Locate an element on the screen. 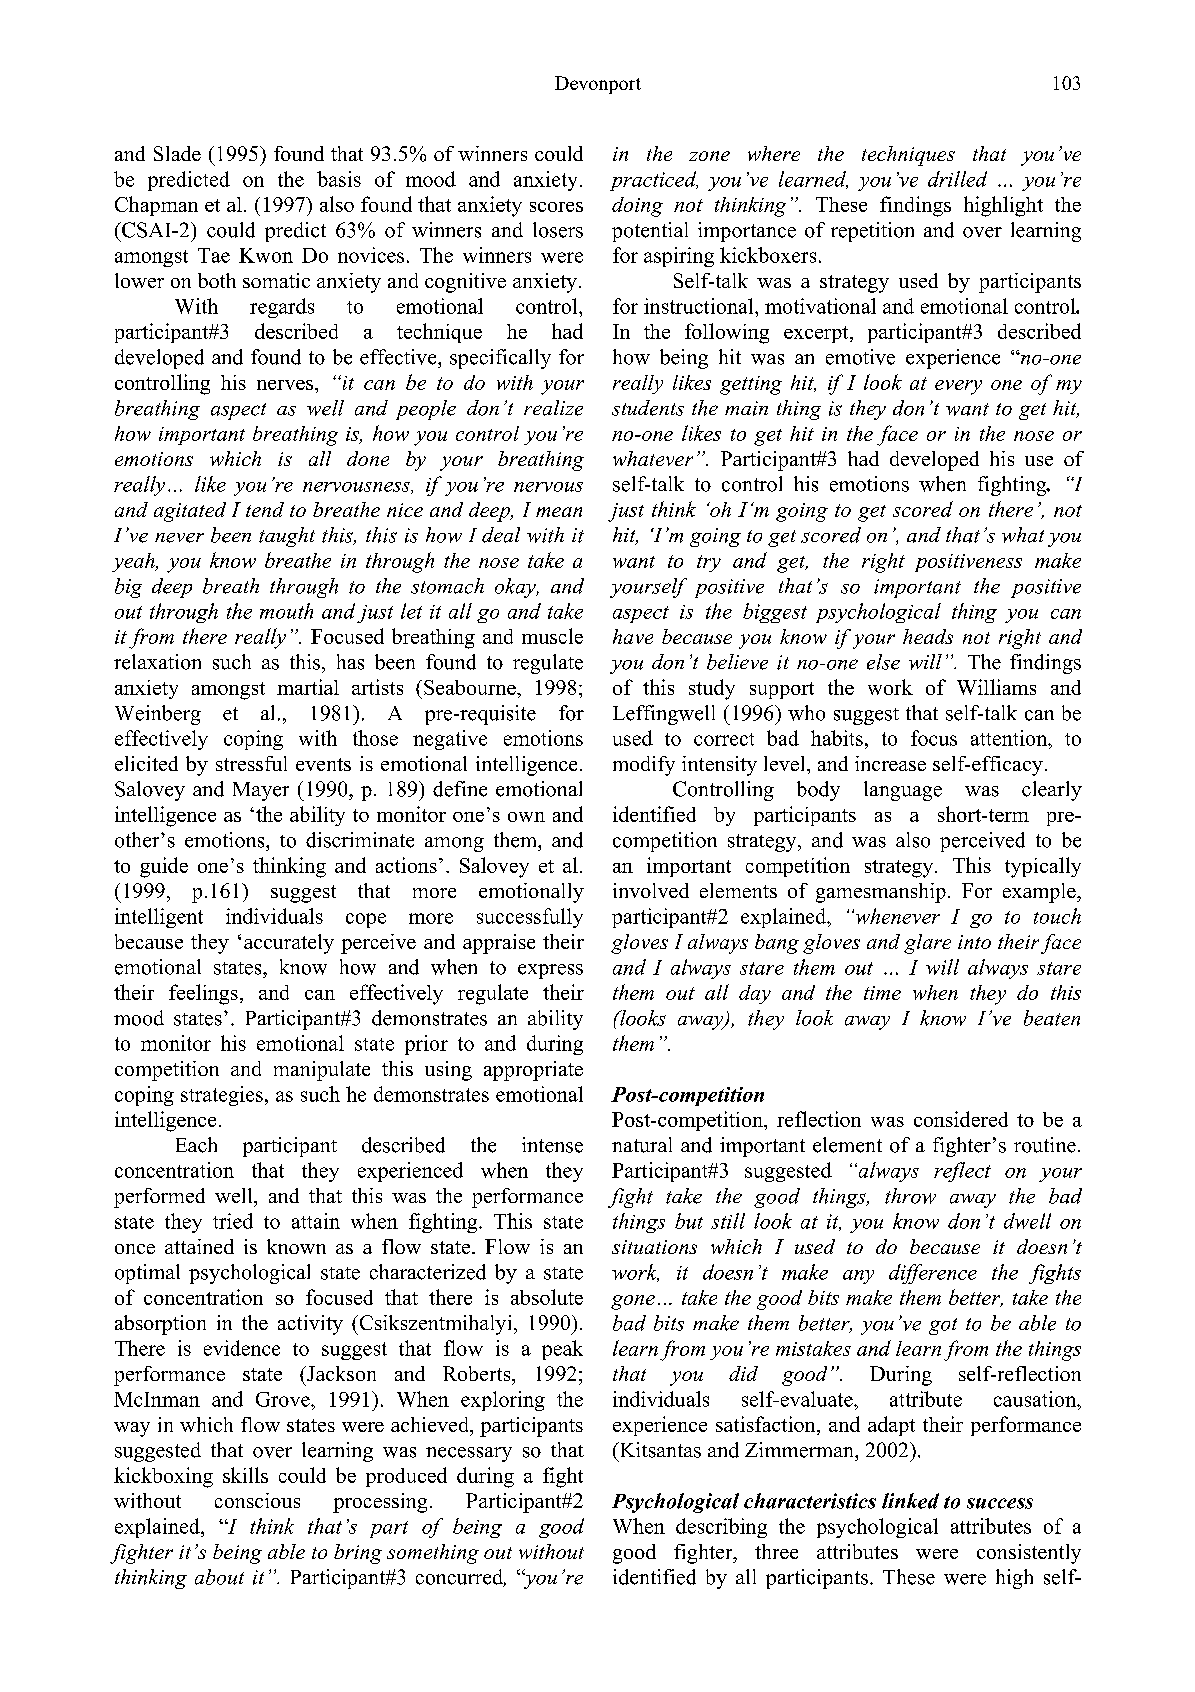 Image resolution: width=1195 pixels, height=1692 pixels. Devonport is located at coordinates (598, 85).
